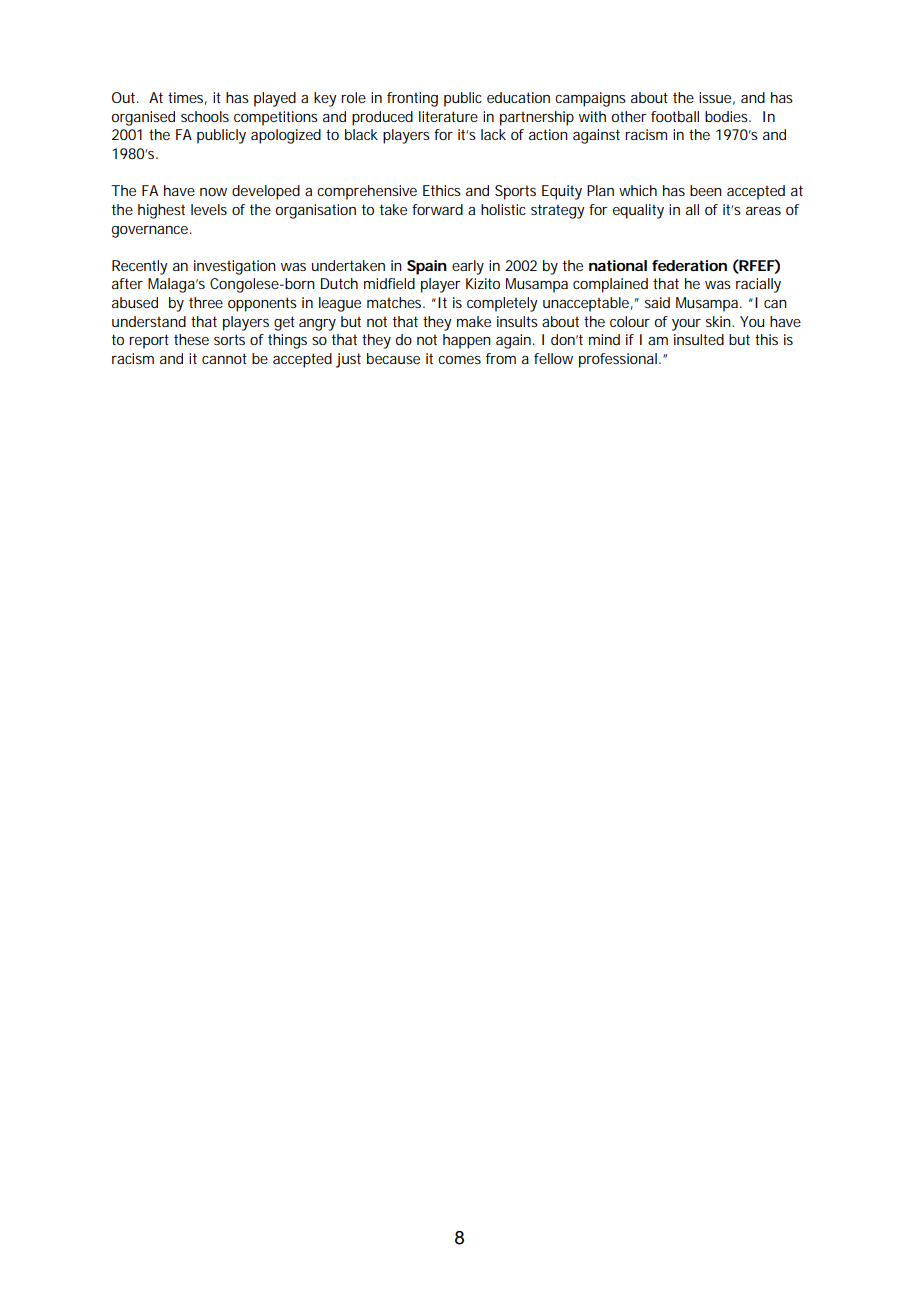 Image resolution: width=924 pixels, height=1307 pixels. Describe the element at coordinates (224, 358) in the screenshot. I see `cannot` at that location.
